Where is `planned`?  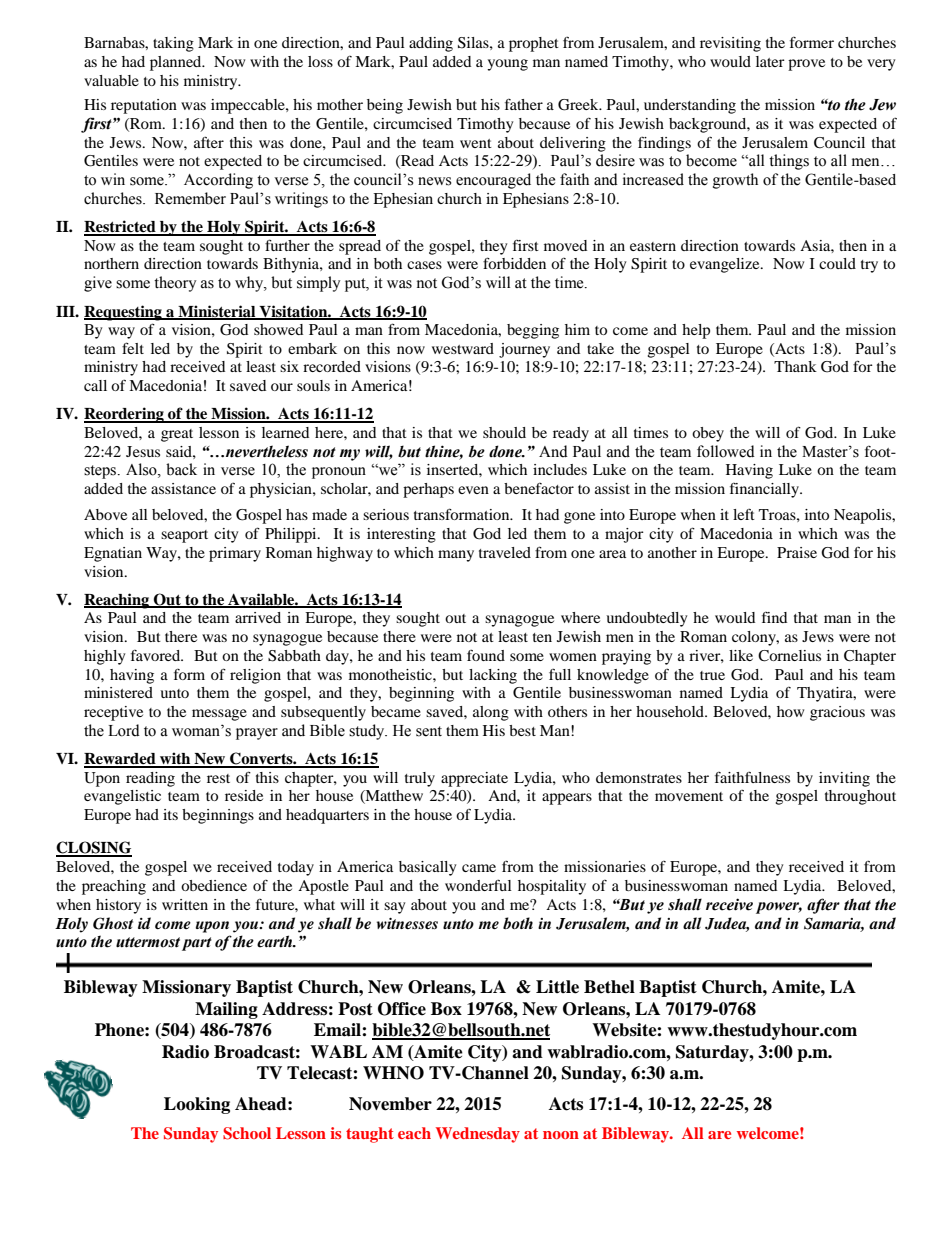 planned is located at coordinates (177, 63).
